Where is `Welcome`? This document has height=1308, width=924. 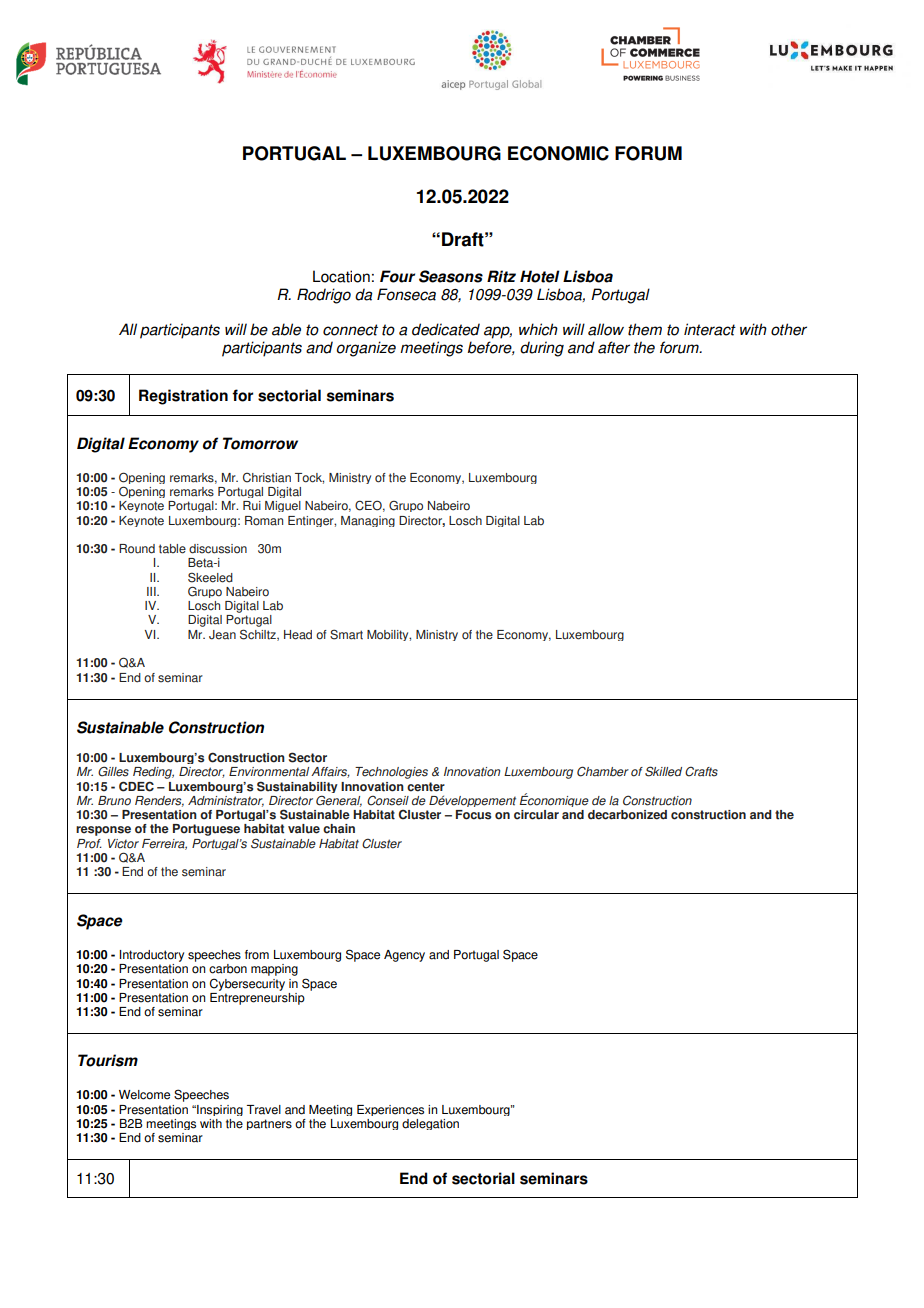
Welcome is located at coordinates (144, 1095).
